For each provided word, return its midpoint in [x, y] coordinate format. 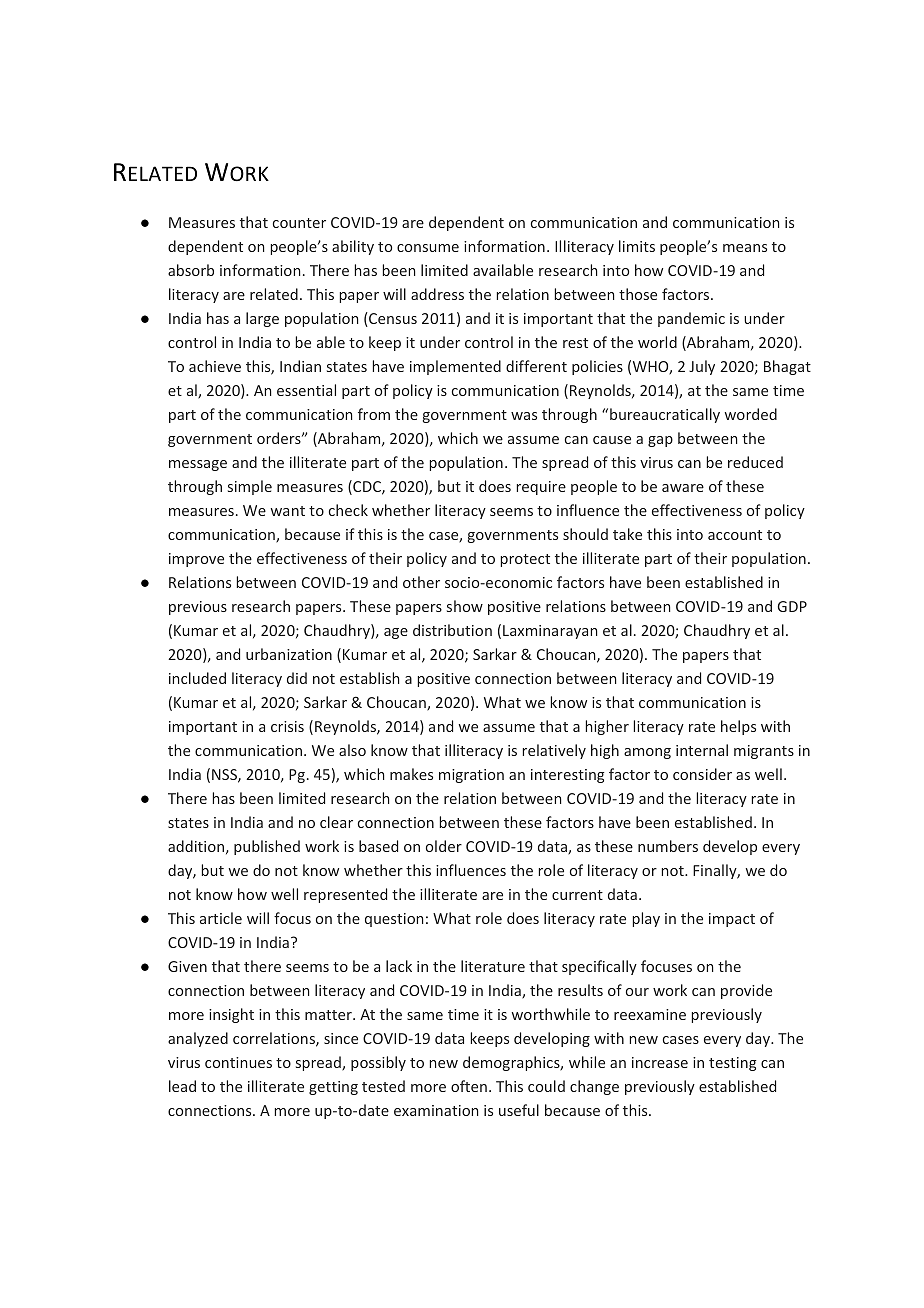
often [469, 1086]
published [267, 847]
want [288, 511]
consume [428, 248]
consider [702, 774]
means [745, 248]
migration [471, 776]
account [735, 535]
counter [299, 223]
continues [238, 1062]
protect [525, 560]
